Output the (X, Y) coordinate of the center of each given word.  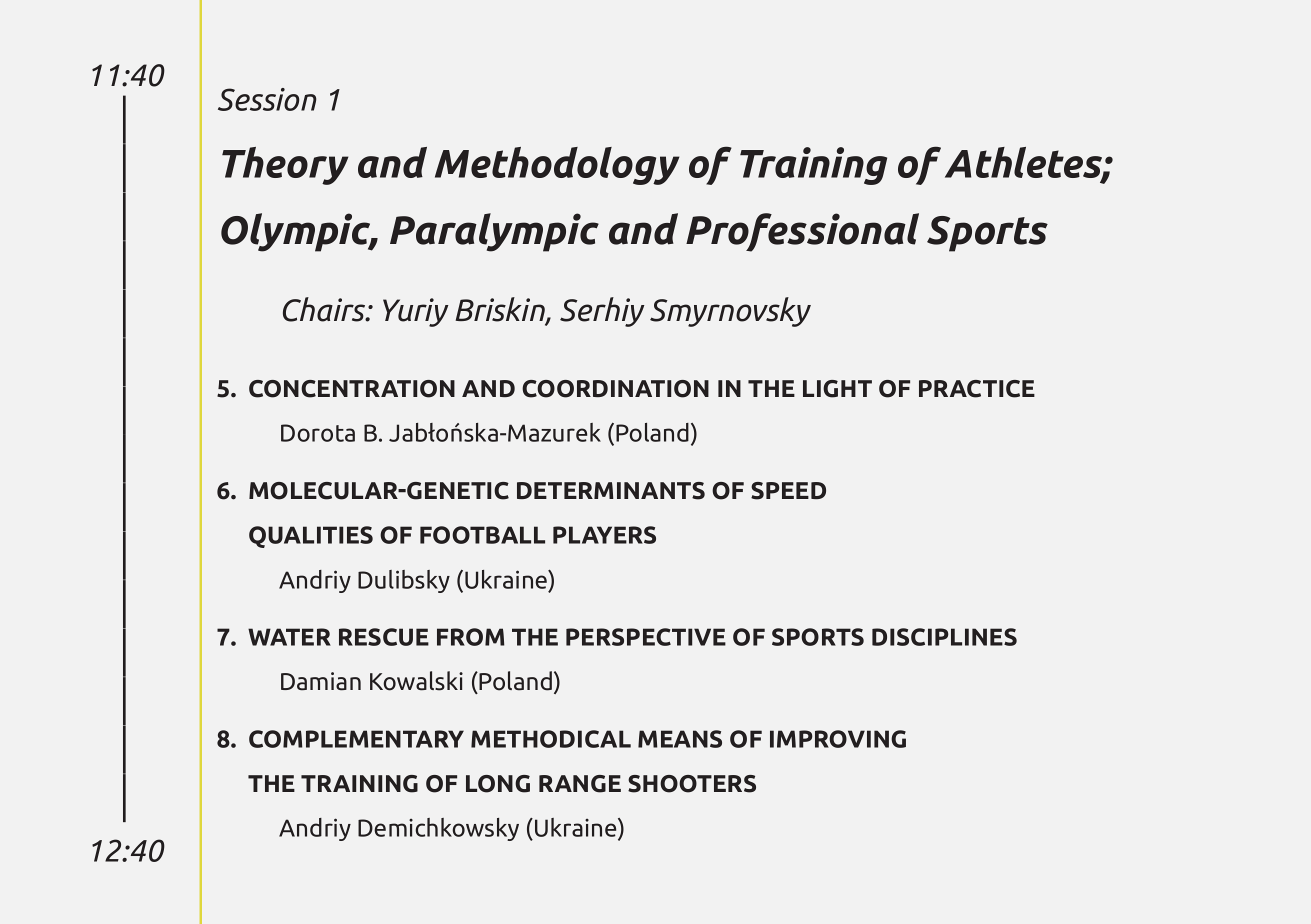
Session (267, 99)
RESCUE (384, 637)
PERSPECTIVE (646, 637)
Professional (802, 232)
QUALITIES (311, 537)
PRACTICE (977, 389)
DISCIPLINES (944, 637)
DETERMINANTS (611, 491)
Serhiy (602, 312)
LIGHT (837, 389)
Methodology (557, 166)
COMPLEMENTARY (356, 739)
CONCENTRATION (352, 389)
